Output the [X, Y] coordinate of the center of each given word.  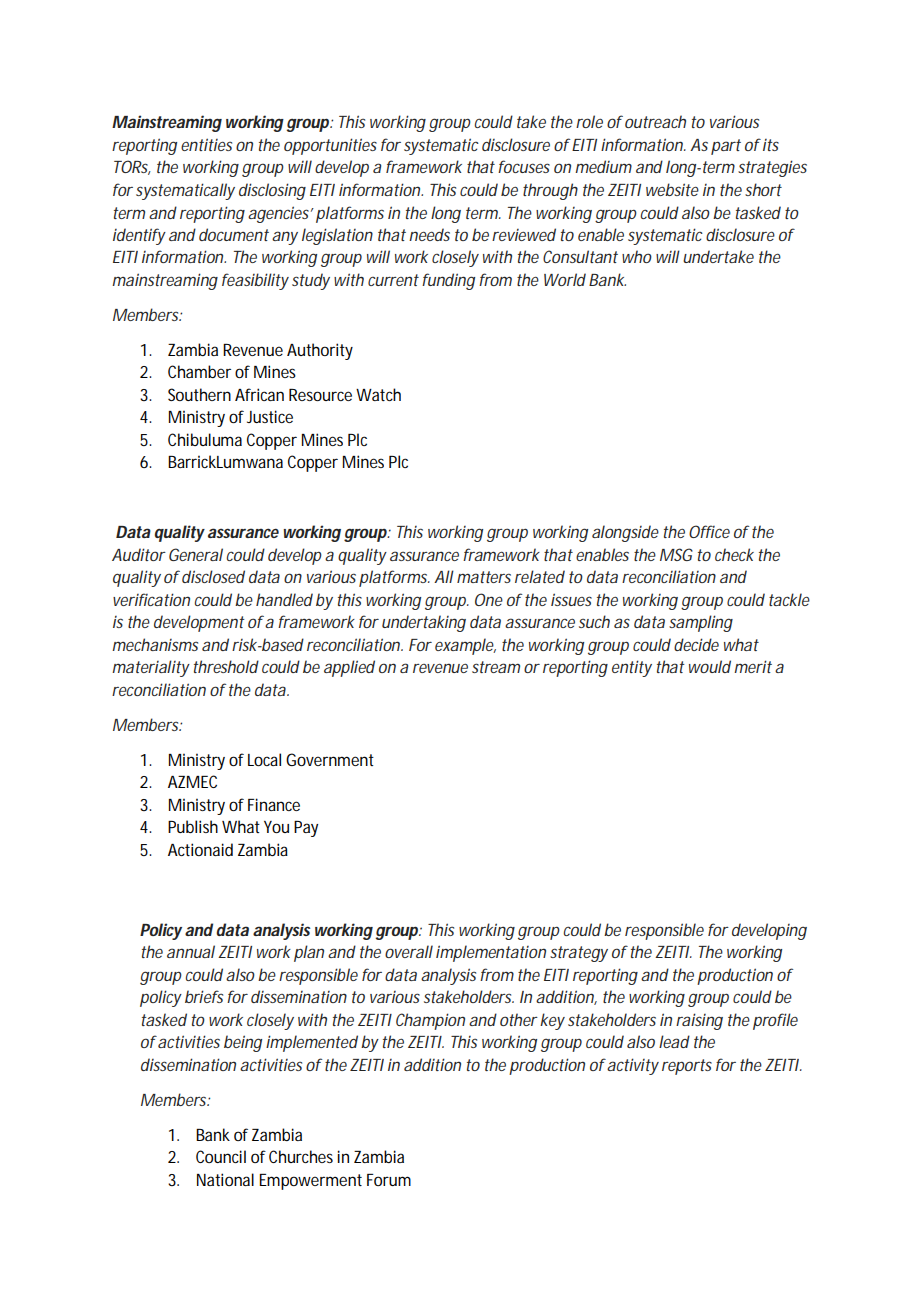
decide [696, 644]
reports [687, 1067]
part [726, 147]
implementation [491, 953]
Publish [193, 826]
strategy [579, 954]
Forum [389, 1180]
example [465, 646]
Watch [378, 394]
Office [709, 531]
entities [206, 144]
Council [221, 1156]
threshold [226, 666]
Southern [199, 394]
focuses [524, 166]
